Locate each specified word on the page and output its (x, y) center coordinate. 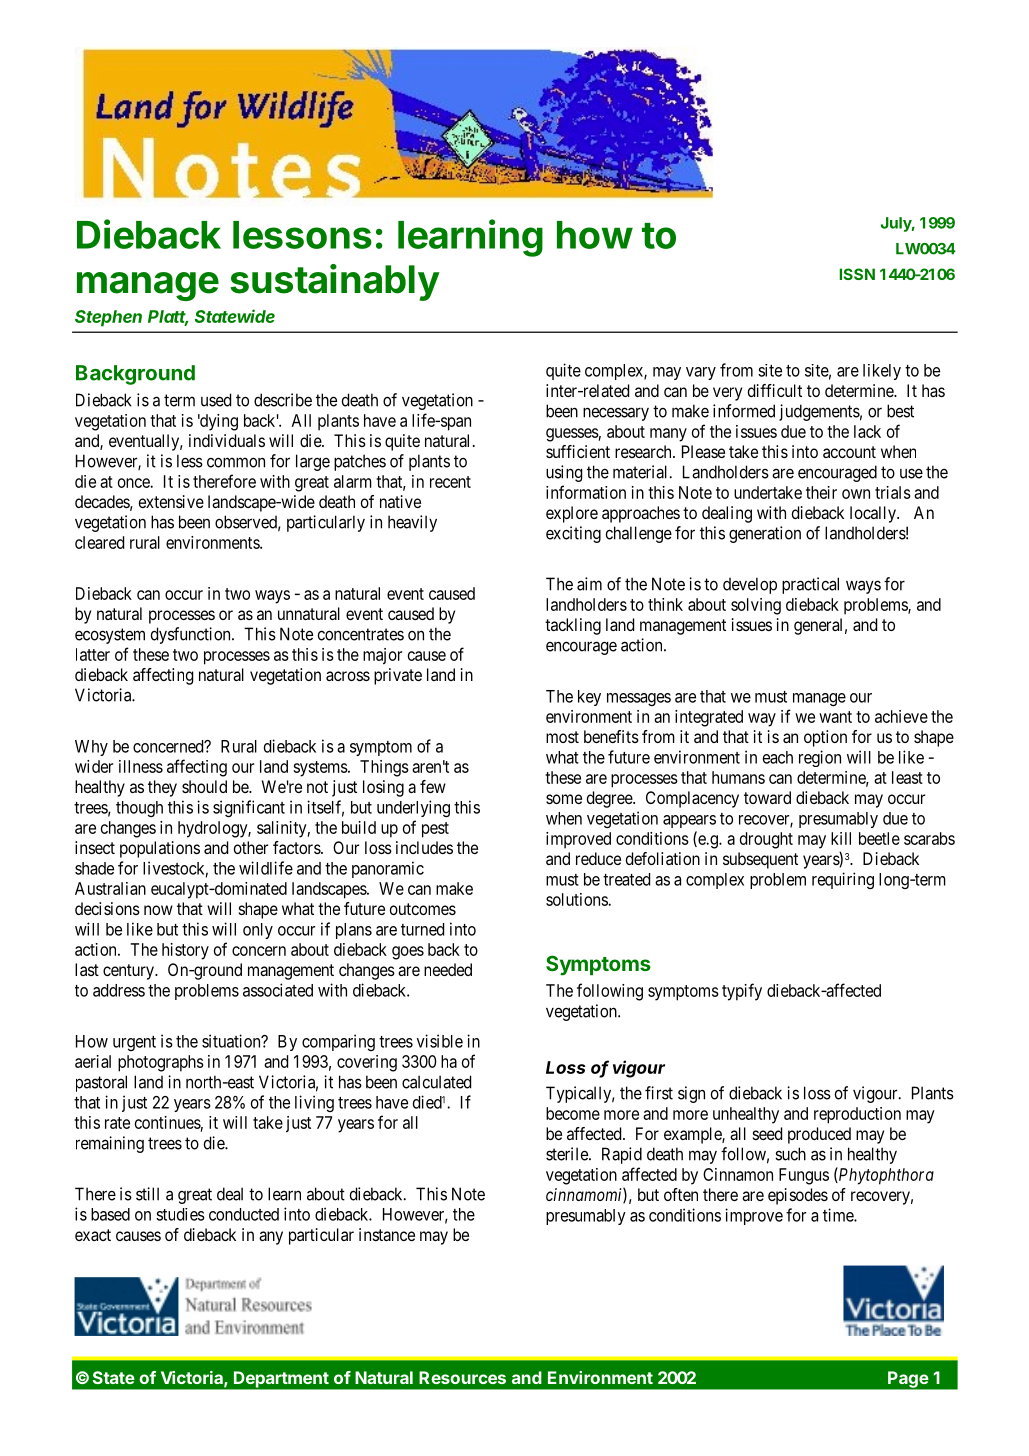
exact (93, 1235)
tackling (573, 626)
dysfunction (192, 635)
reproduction (857, 1115)
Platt (168, 317)
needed (448, 969)
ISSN (857, 274)
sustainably (335, 282)
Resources (462, 1377)
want (835, 717)
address (119, 990)
